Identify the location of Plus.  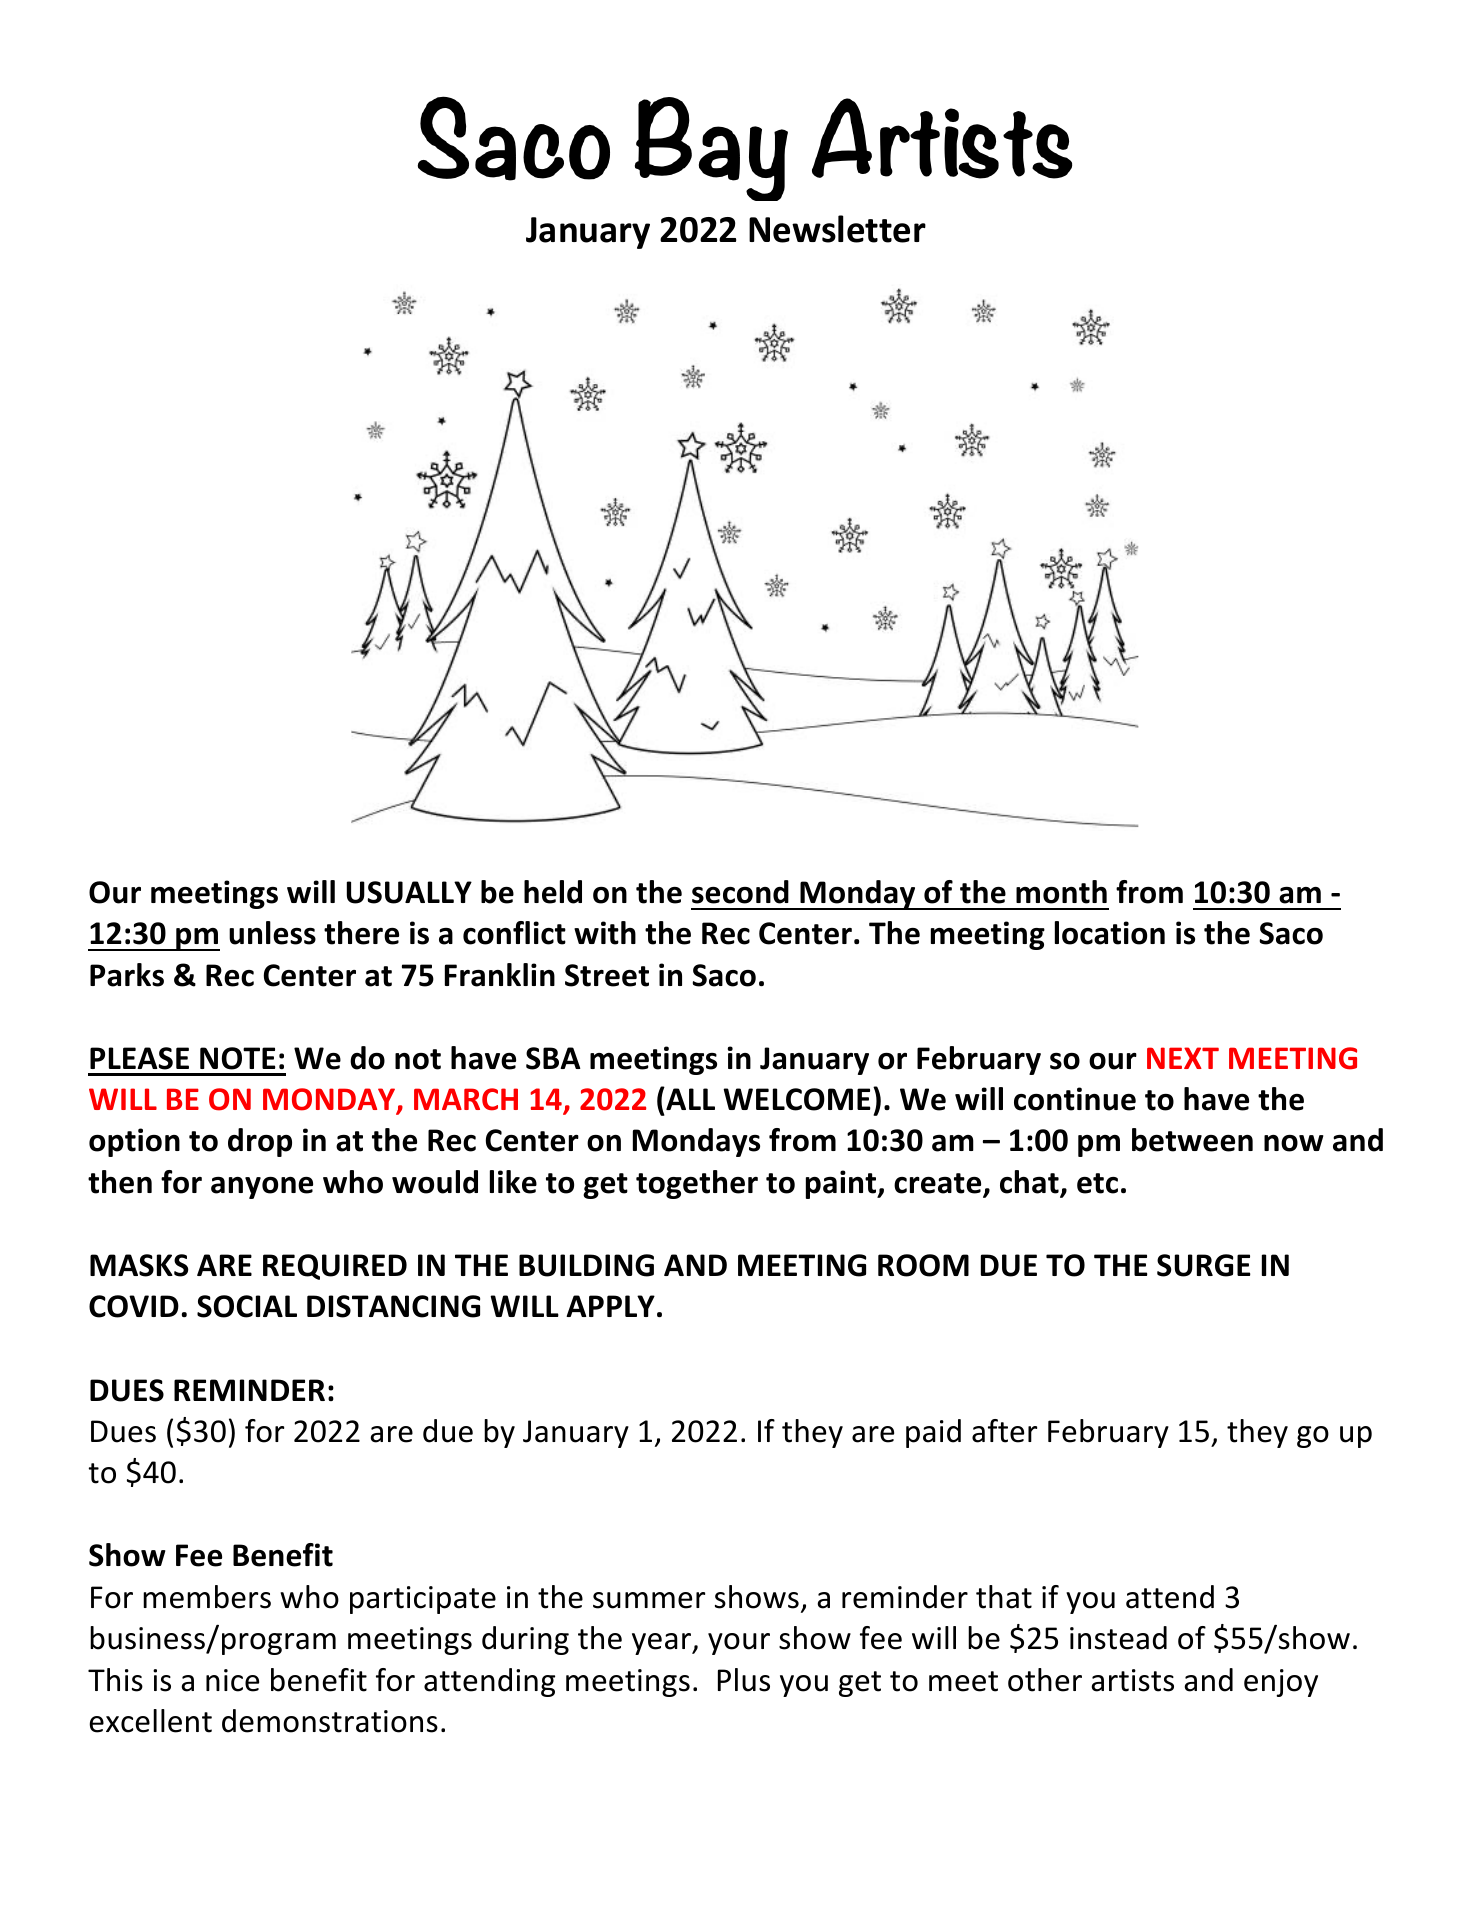
(744, 1680).
